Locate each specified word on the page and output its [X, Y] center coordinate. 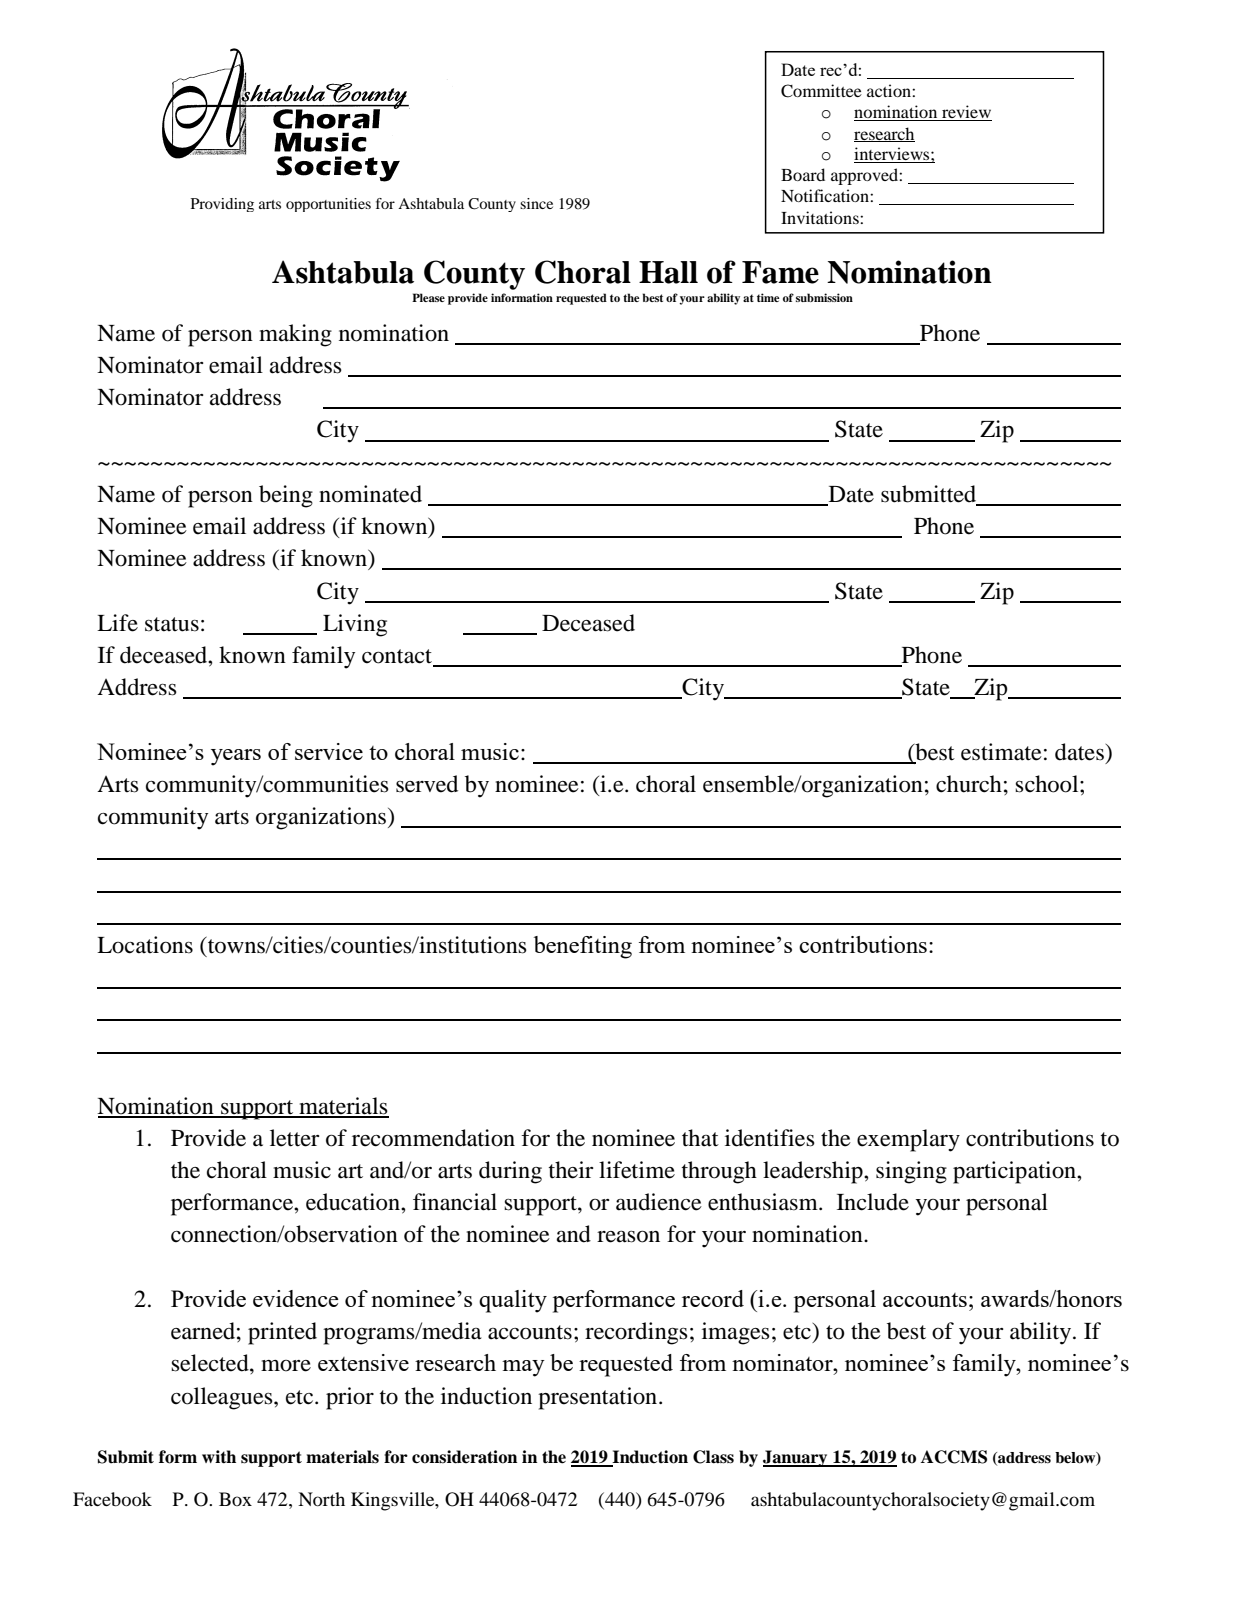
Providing [222, 205]
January [796, 1458]
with [219, 1457]
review [966, 113]
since [536, 203]
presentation [599, 1398]
